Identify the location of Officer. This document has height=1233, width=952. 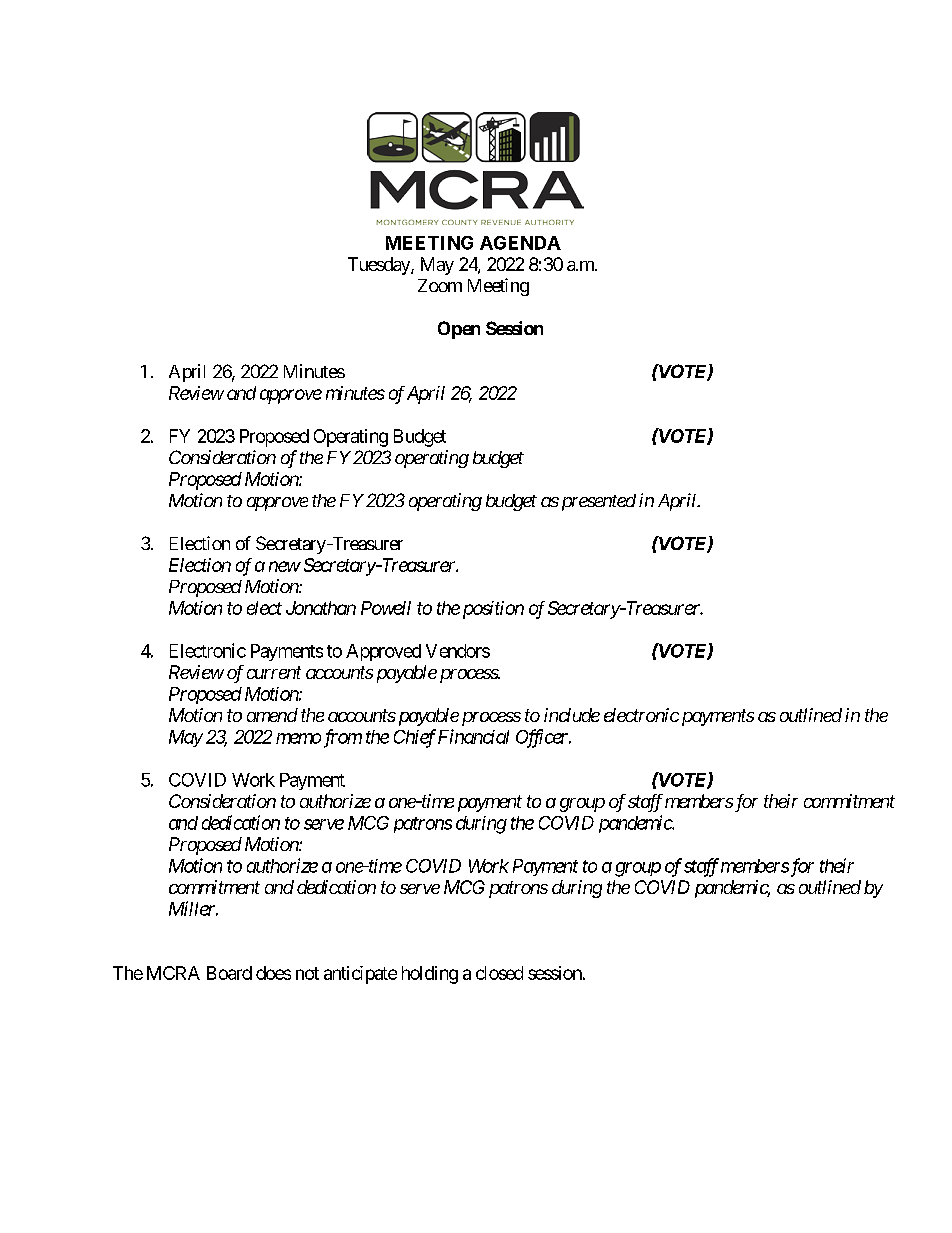
(543, 738).
